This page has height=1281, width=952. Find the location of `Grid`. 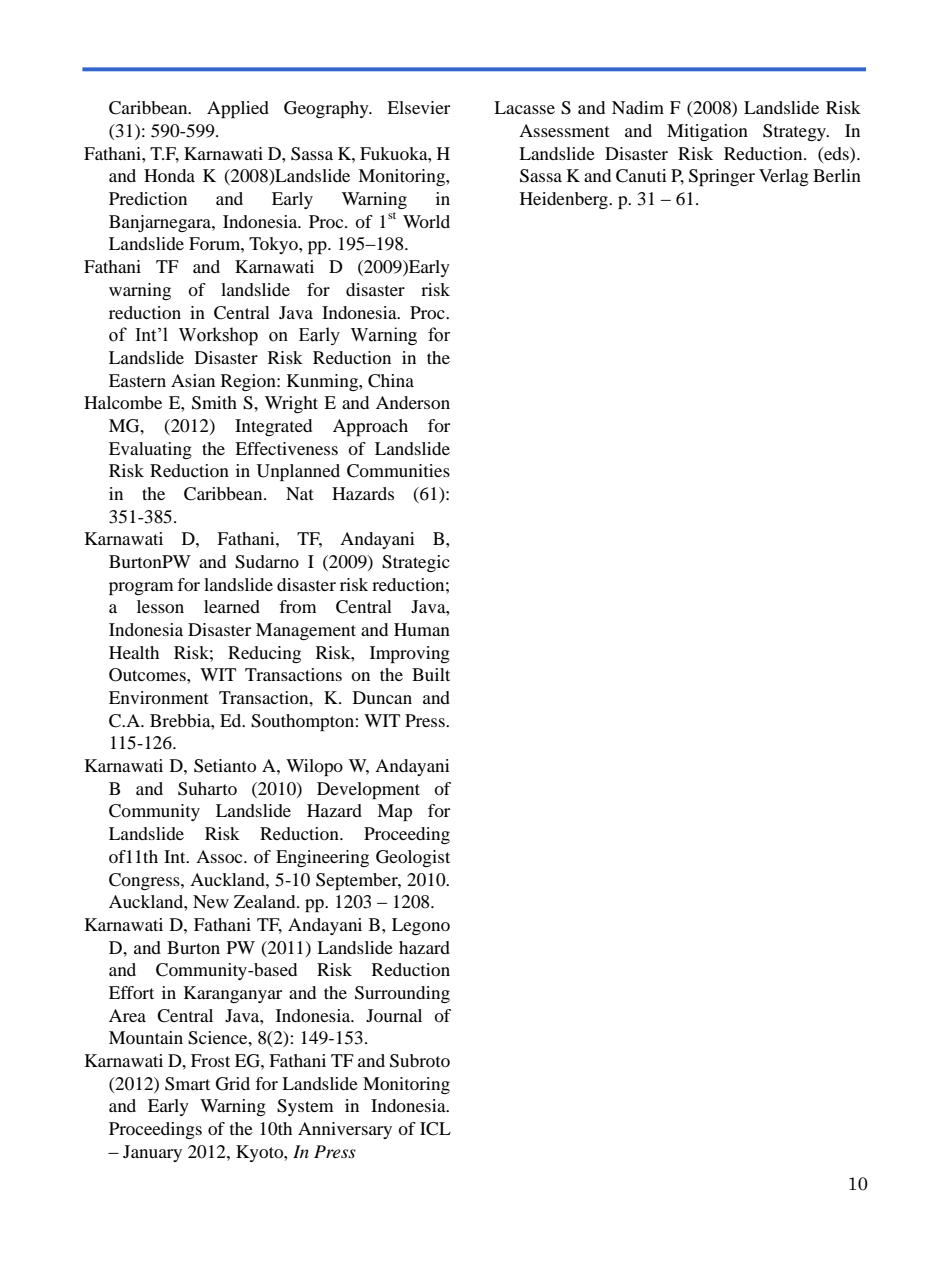

Grid is located at coordinates (233, 1084).
